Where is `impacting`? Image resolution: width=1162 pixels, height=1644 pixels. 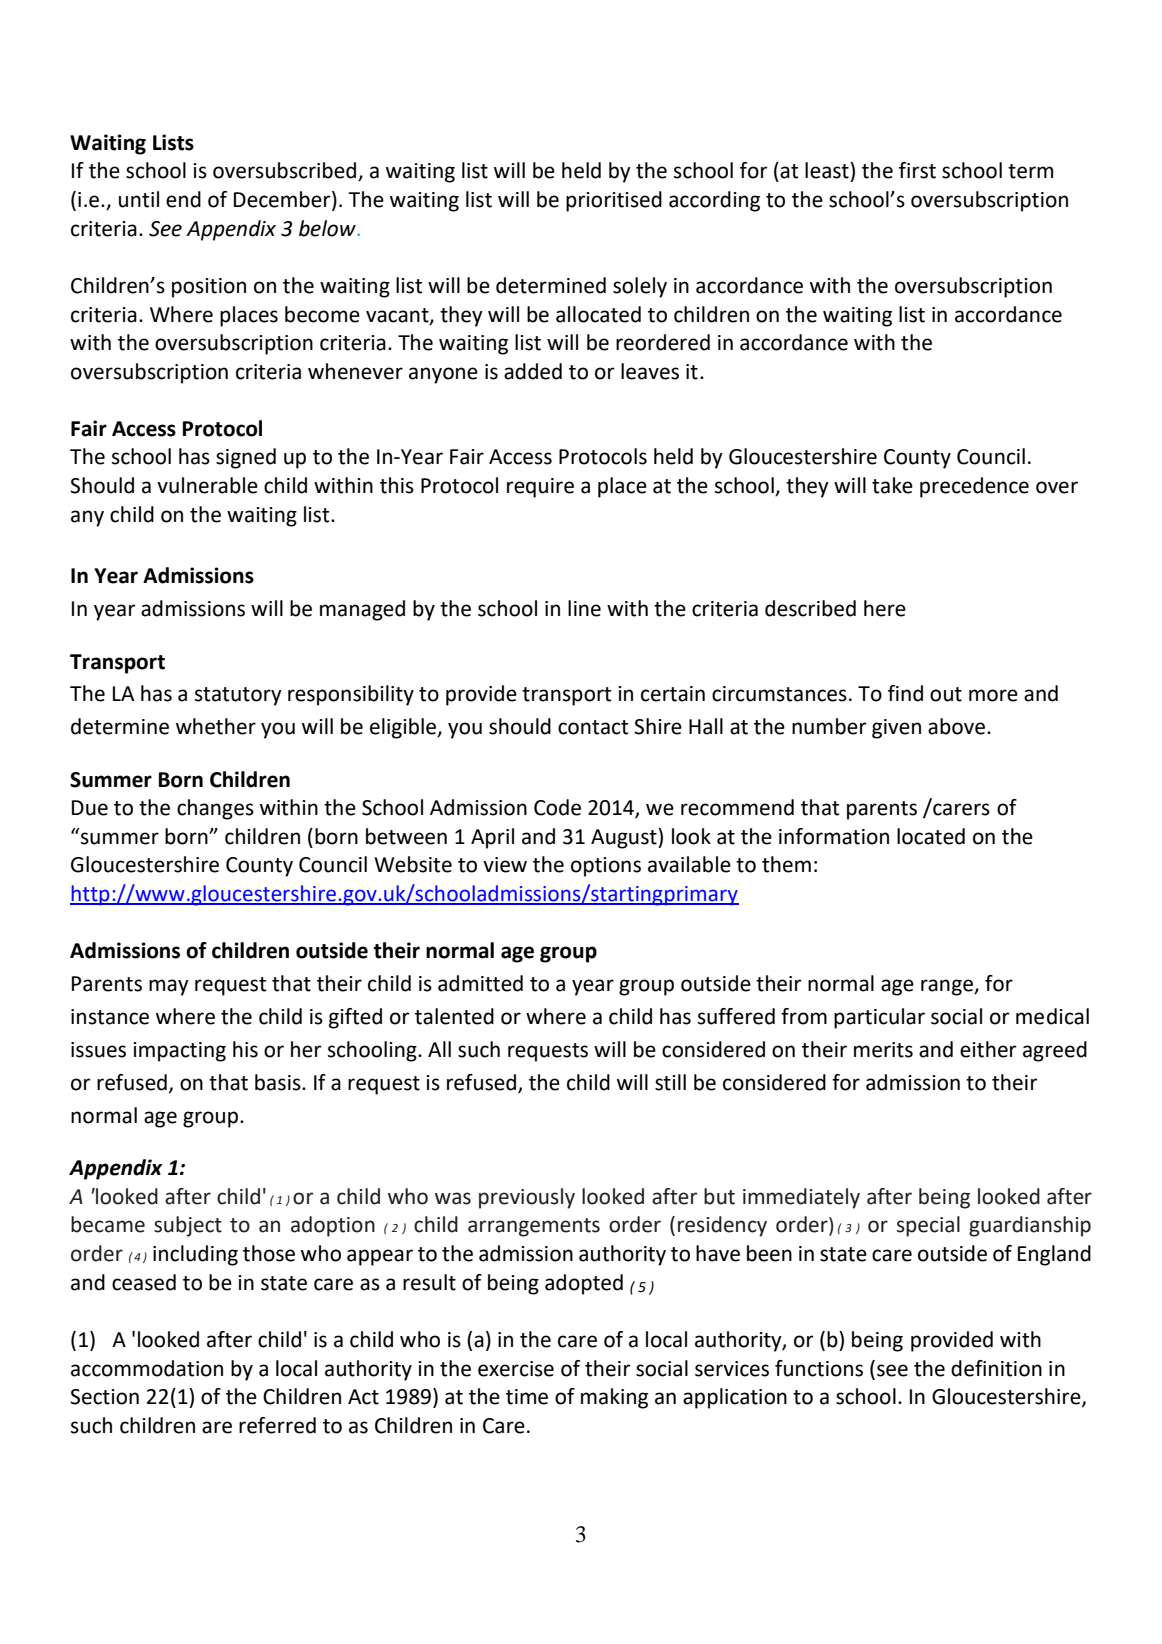 impacting is located at coordinates (179, 1052).
